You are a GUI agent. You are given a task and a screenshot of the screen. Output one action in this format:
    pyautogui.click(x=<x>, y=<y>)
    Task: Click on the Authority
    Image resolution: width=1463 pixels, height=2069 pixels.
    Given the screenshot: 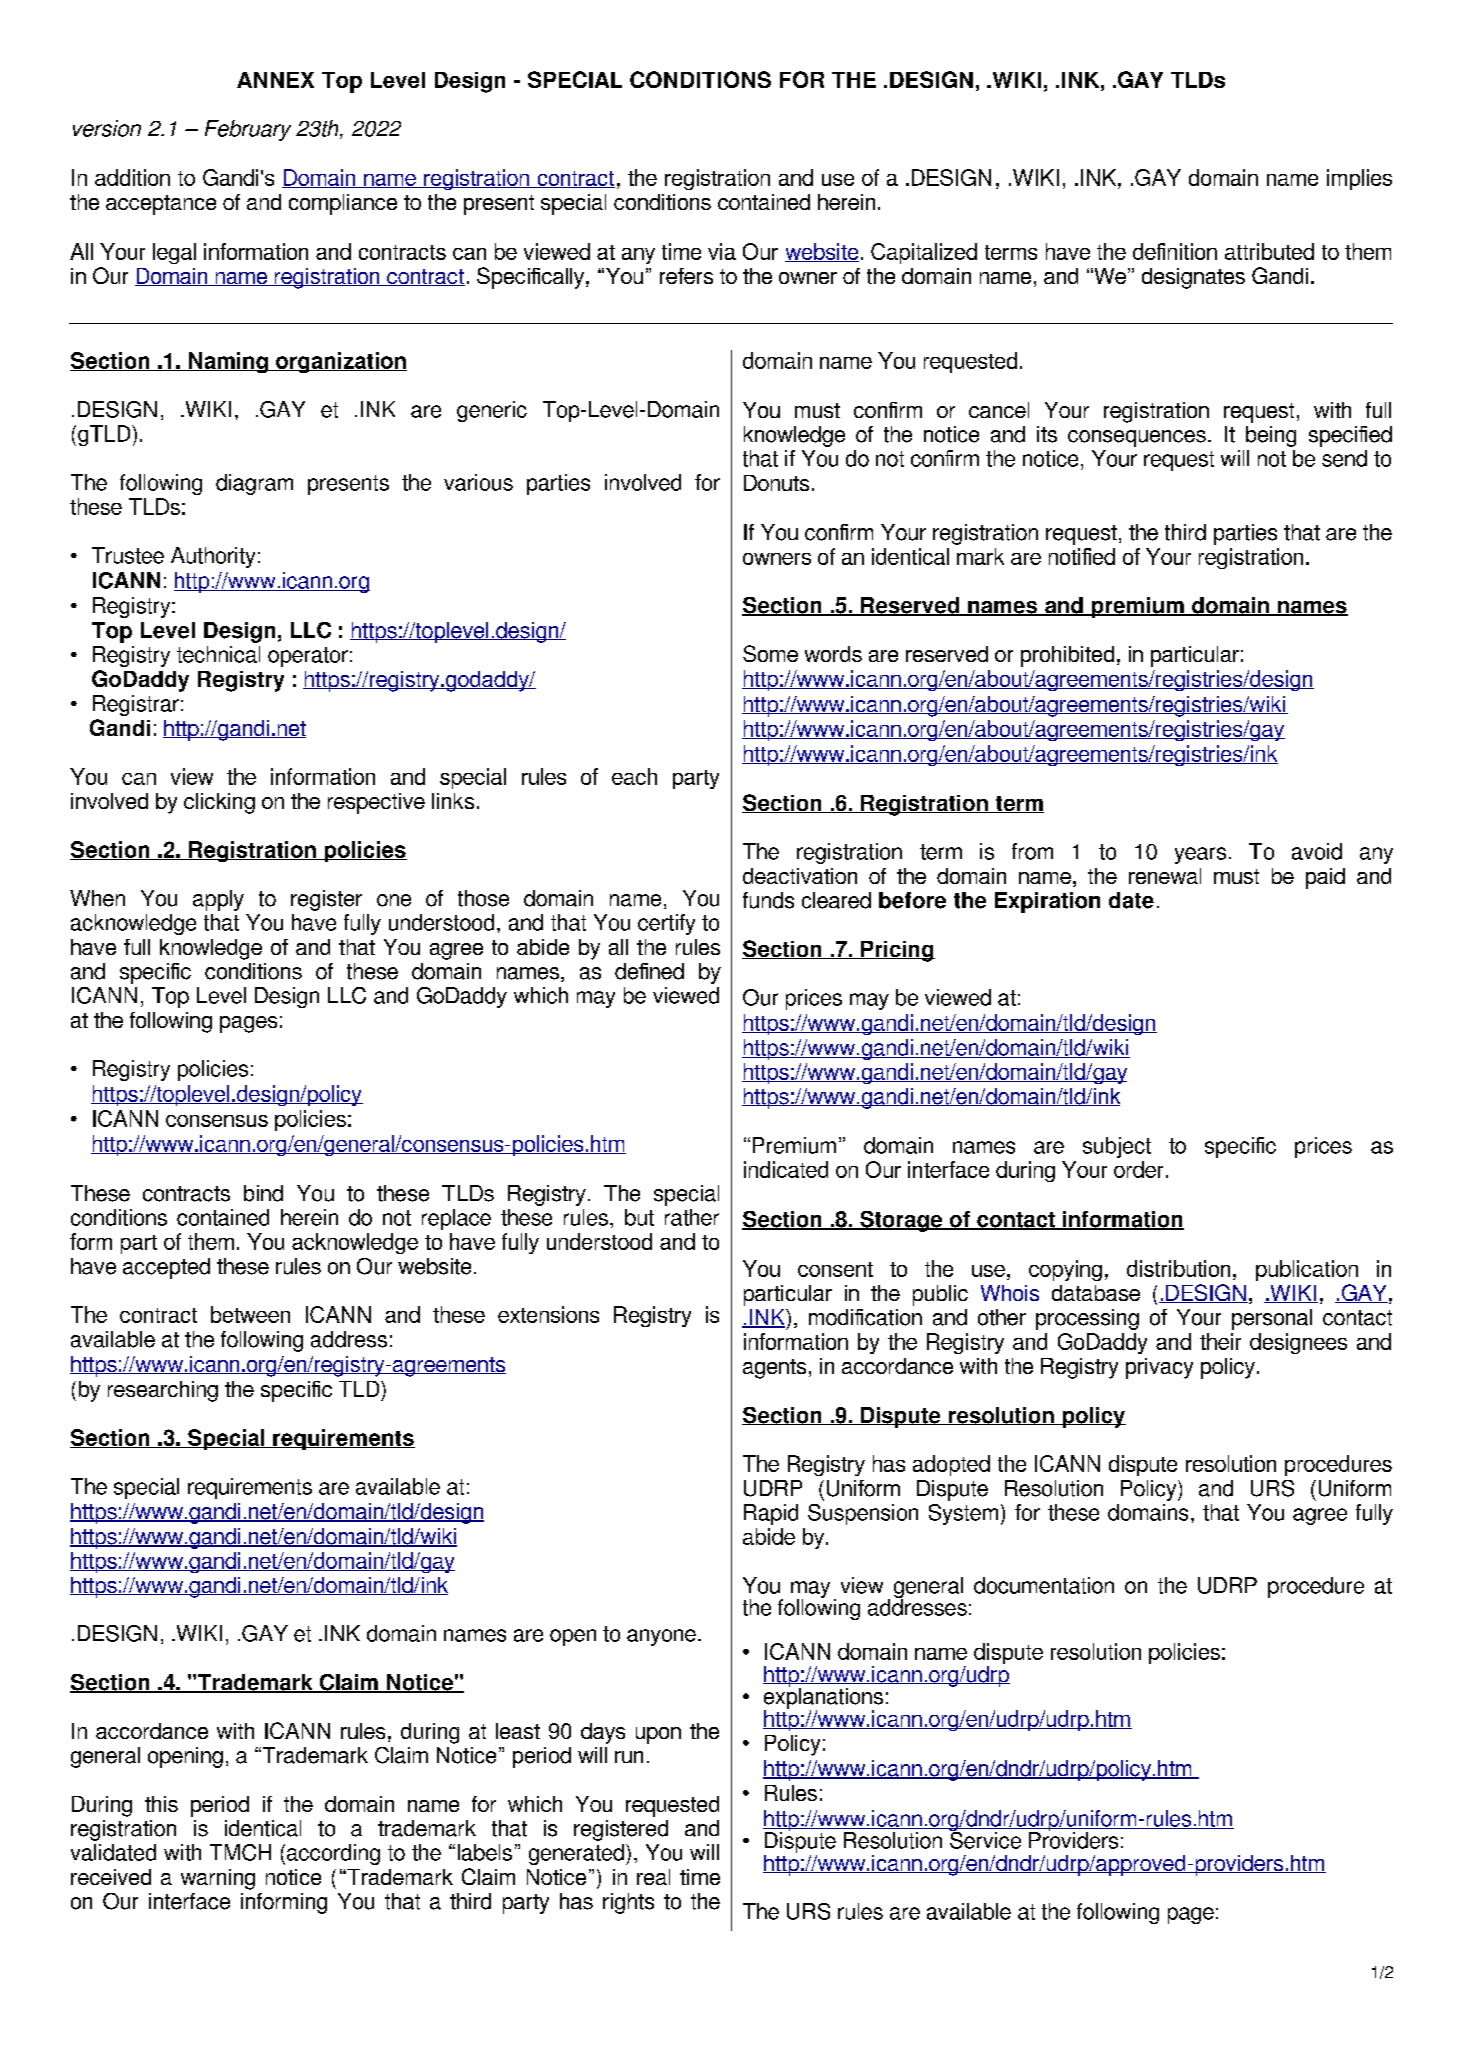 What is the action you would take?
    pyautogui.click(x=213, y=557)
